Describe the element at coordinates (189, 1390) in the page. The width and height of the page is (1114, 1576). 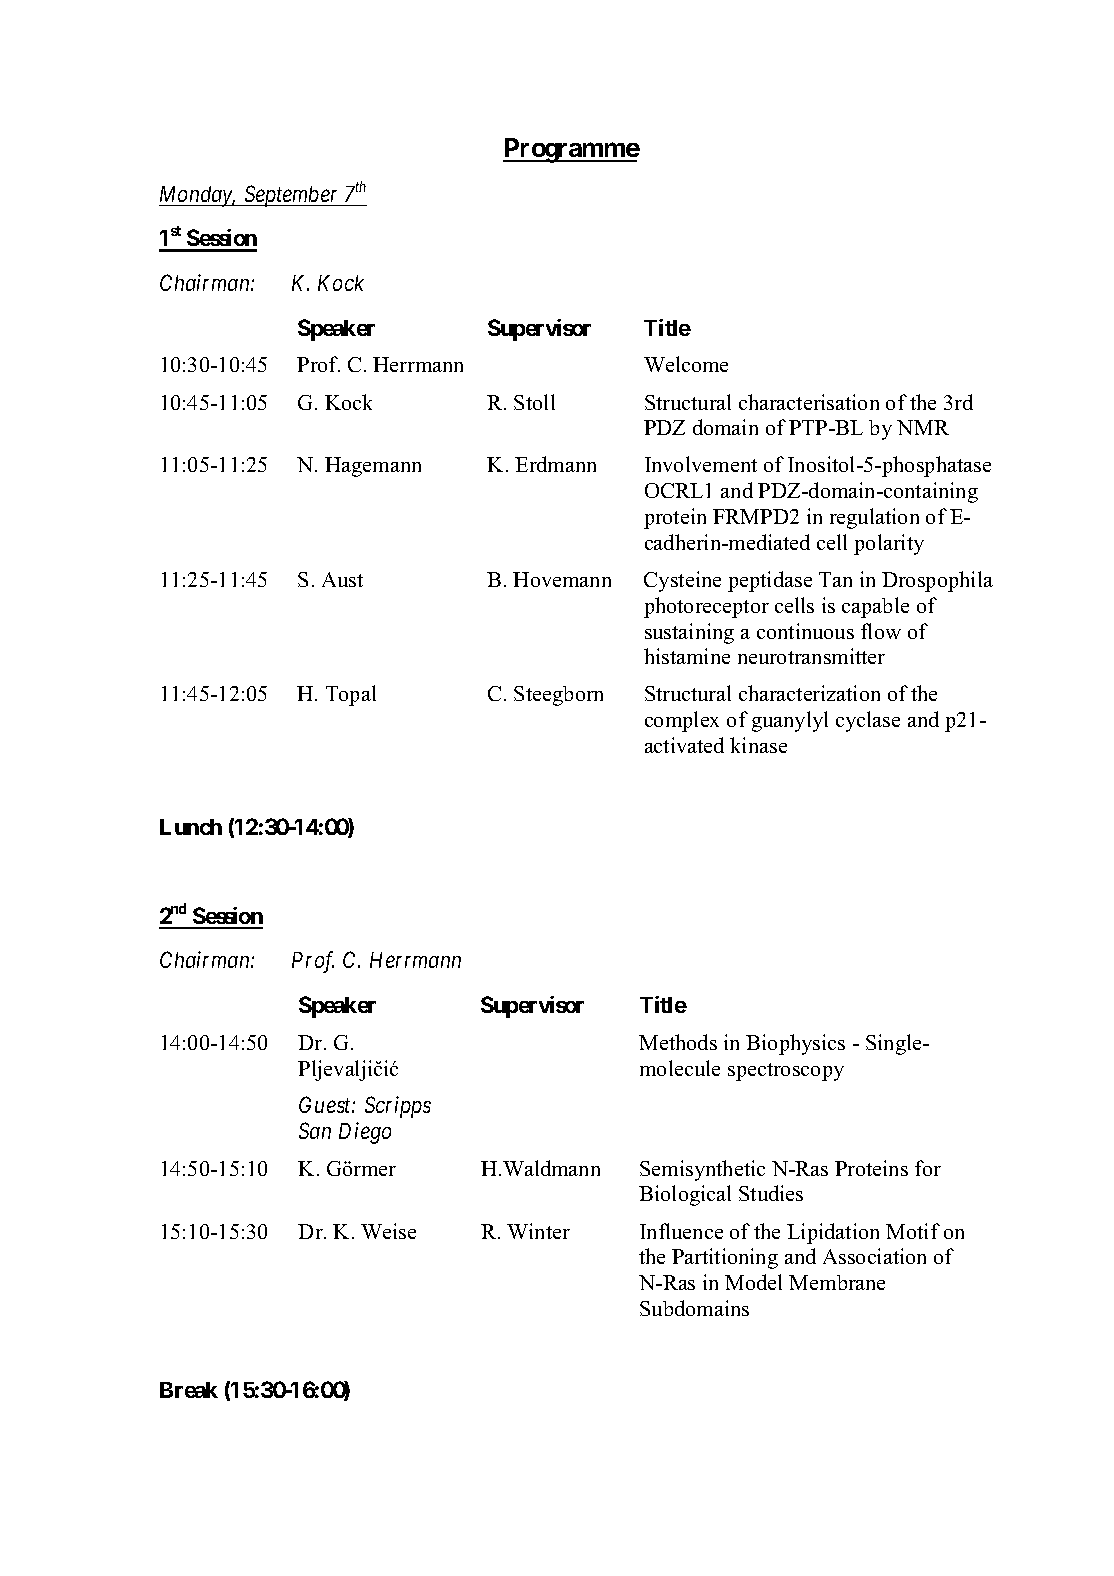
I see `Break` at that location.
